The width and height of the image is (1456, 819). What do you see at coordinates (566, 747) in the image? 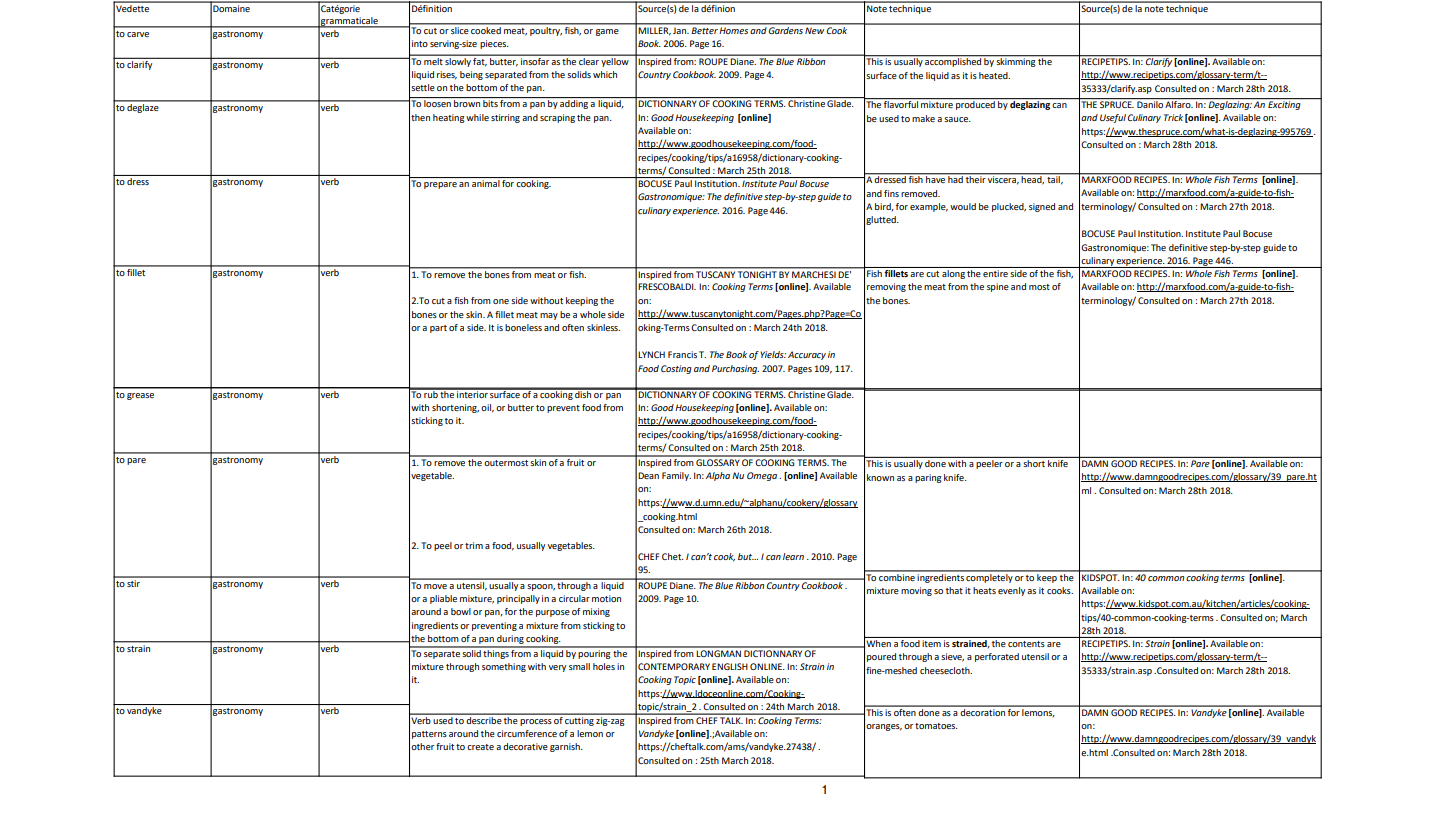
I see `garnish` at bounding box center [566, 747].
